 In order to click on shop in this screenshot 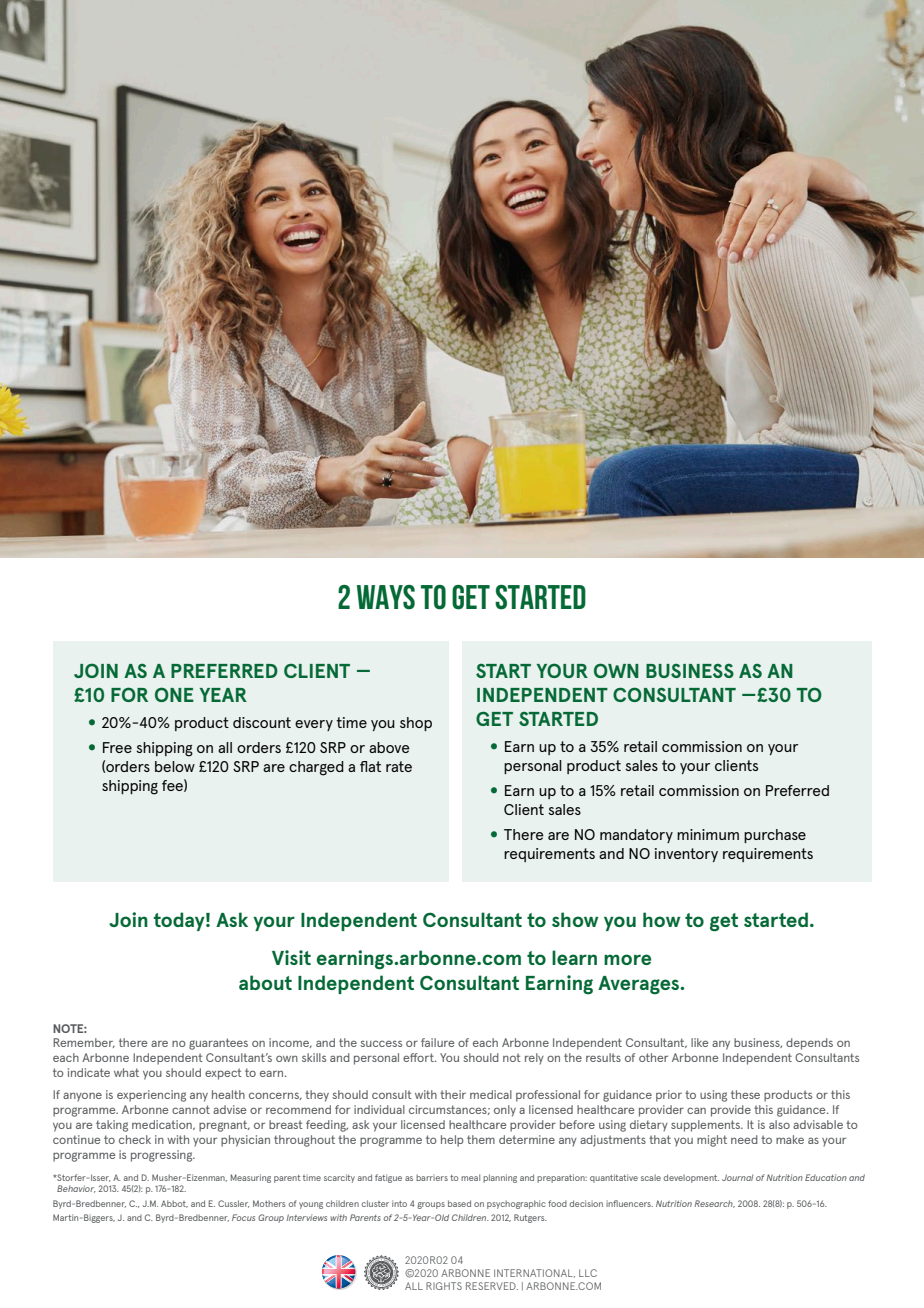, I will do `click(416, 724)`.
